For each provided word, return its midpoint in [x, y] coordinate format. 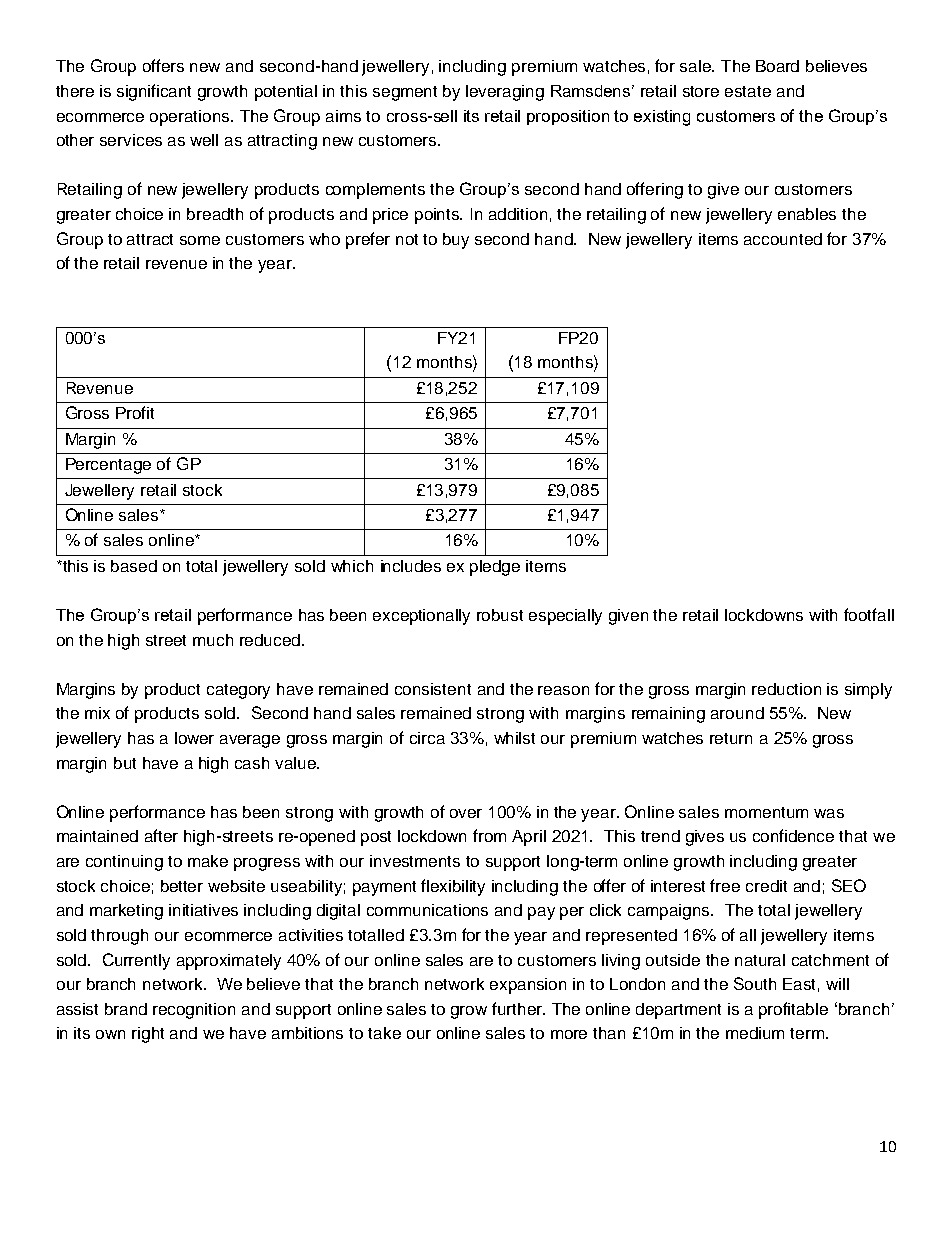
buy [456, 241]
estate [748, 91]
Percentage [108, 466]
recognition [194, 1011]
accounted [783, 239]
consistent [433, 689]
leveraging [505, 93]
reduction [786, 689]
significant [154, 92]
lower [194, 738]
